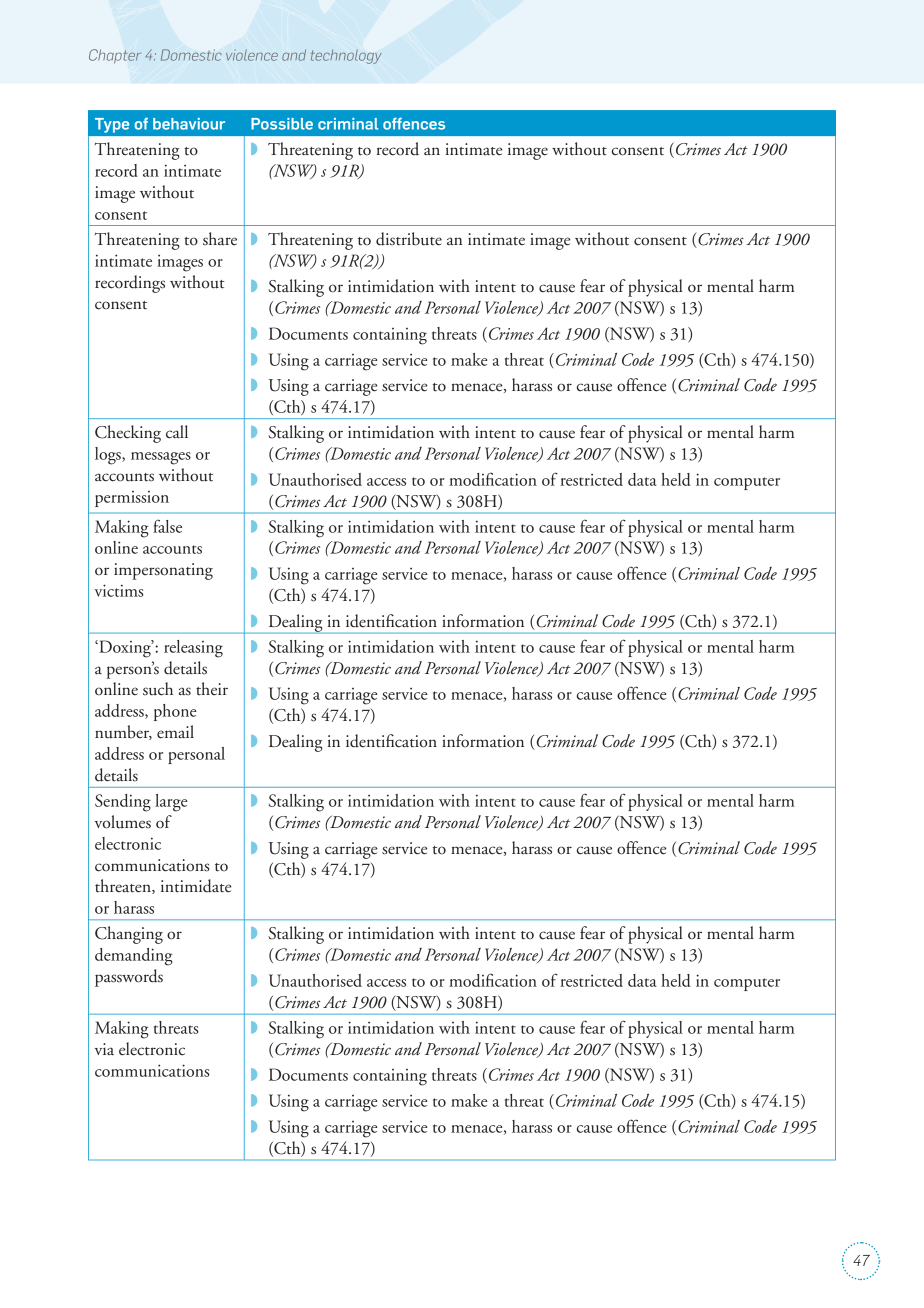  I want to click on intimidate, so click(196, 886).
